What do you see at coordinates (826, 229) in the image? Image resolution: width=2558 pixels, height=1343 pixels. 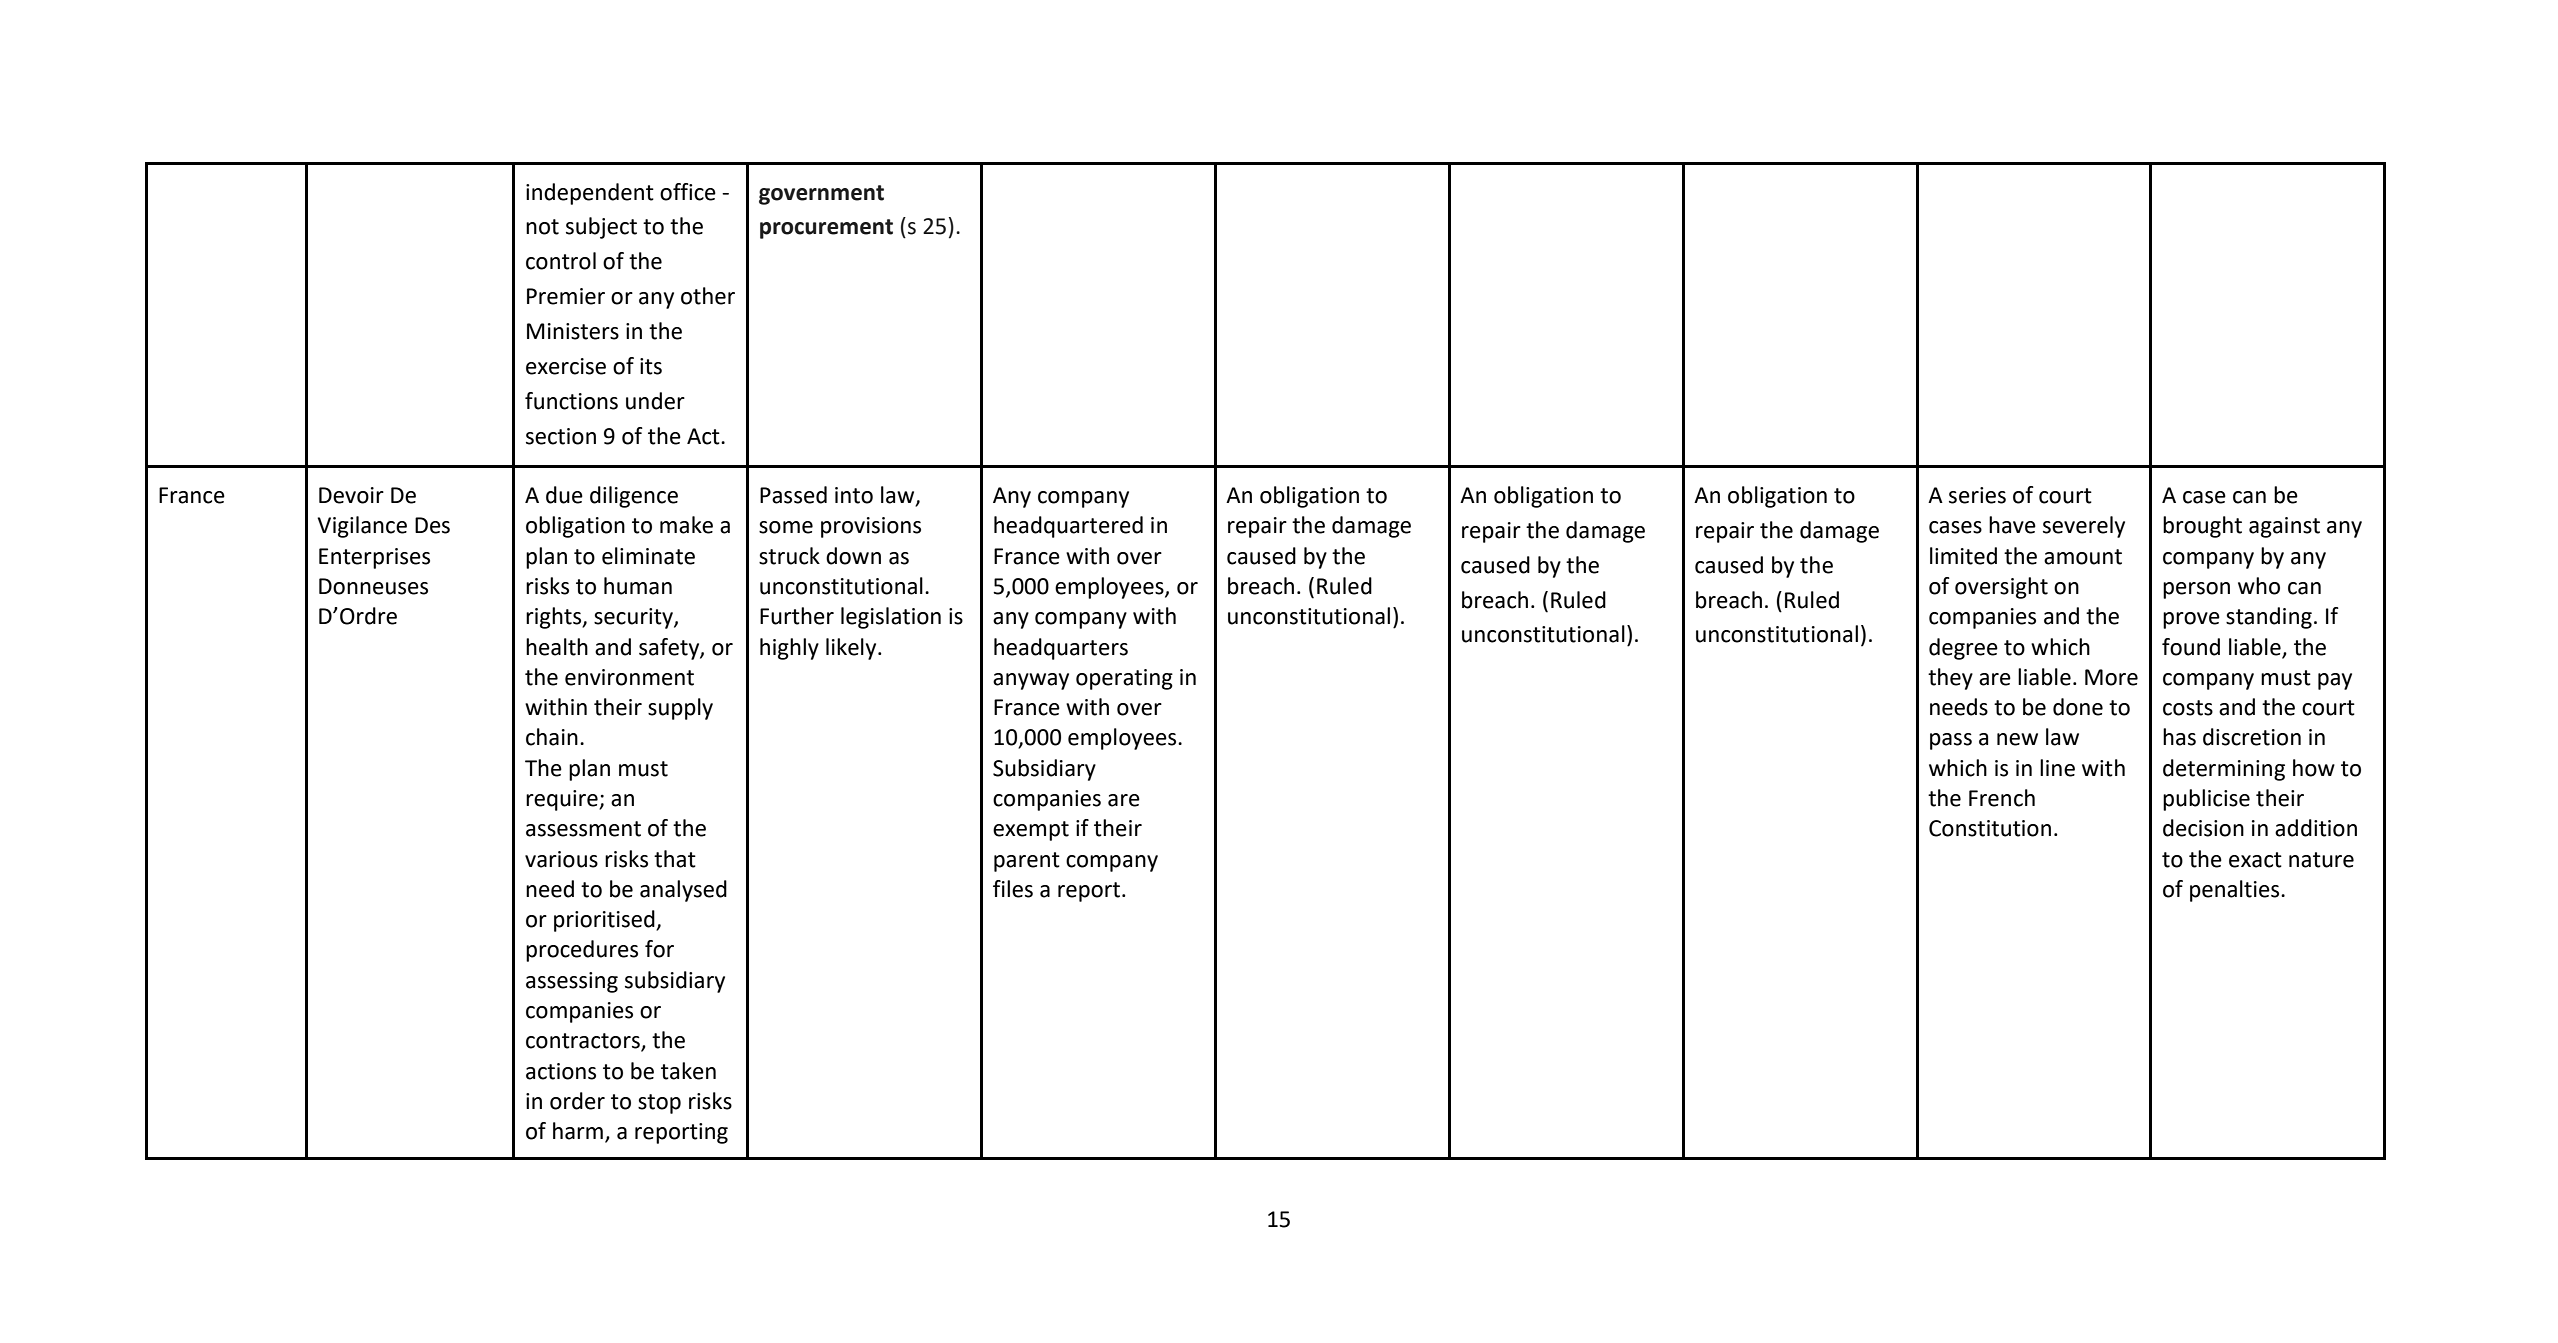 I see `procurement` at bounding box center [826, 229].
